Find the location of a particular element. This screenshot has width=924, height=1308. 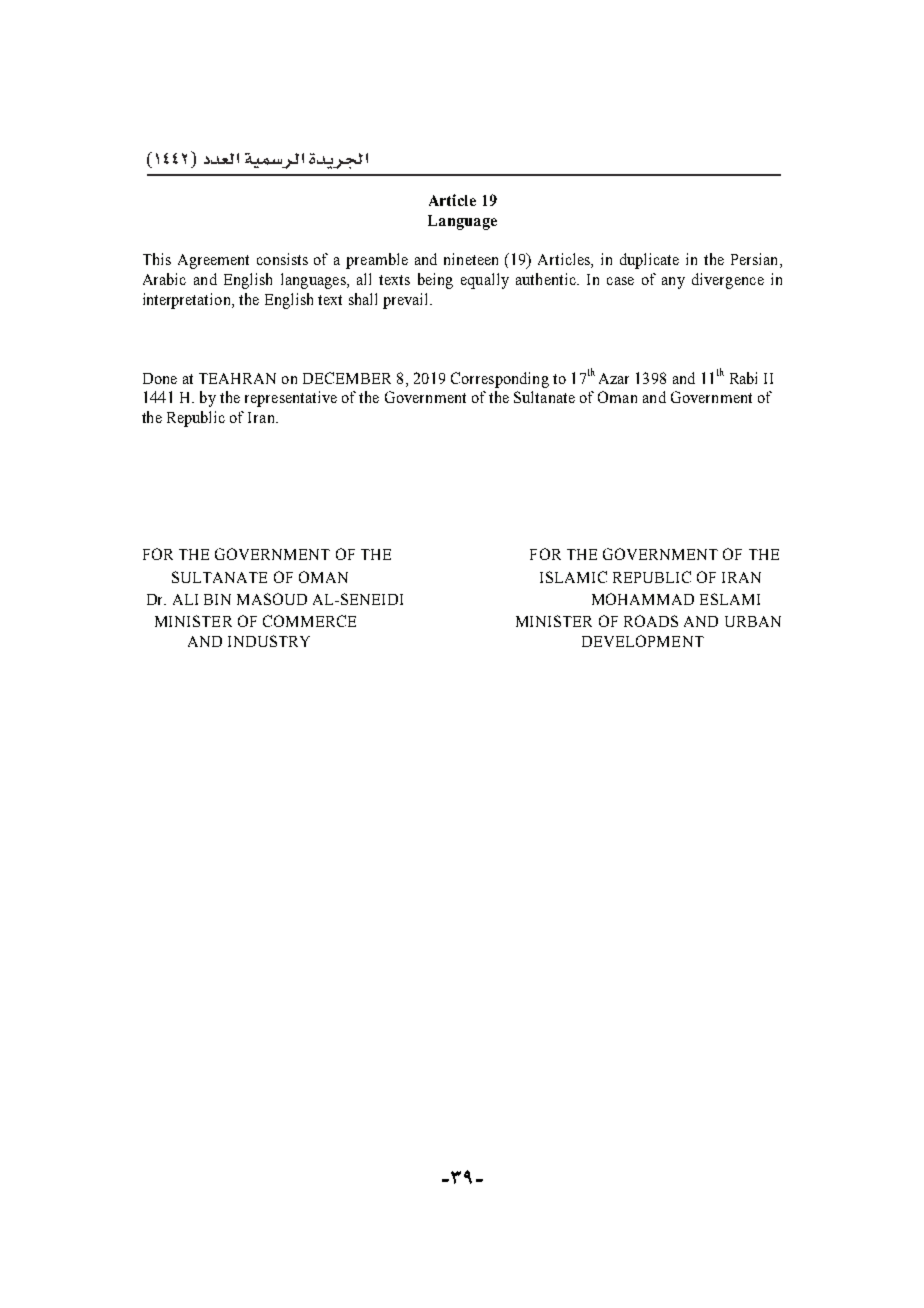

Corresponding is located at coordinates (500, 380).
